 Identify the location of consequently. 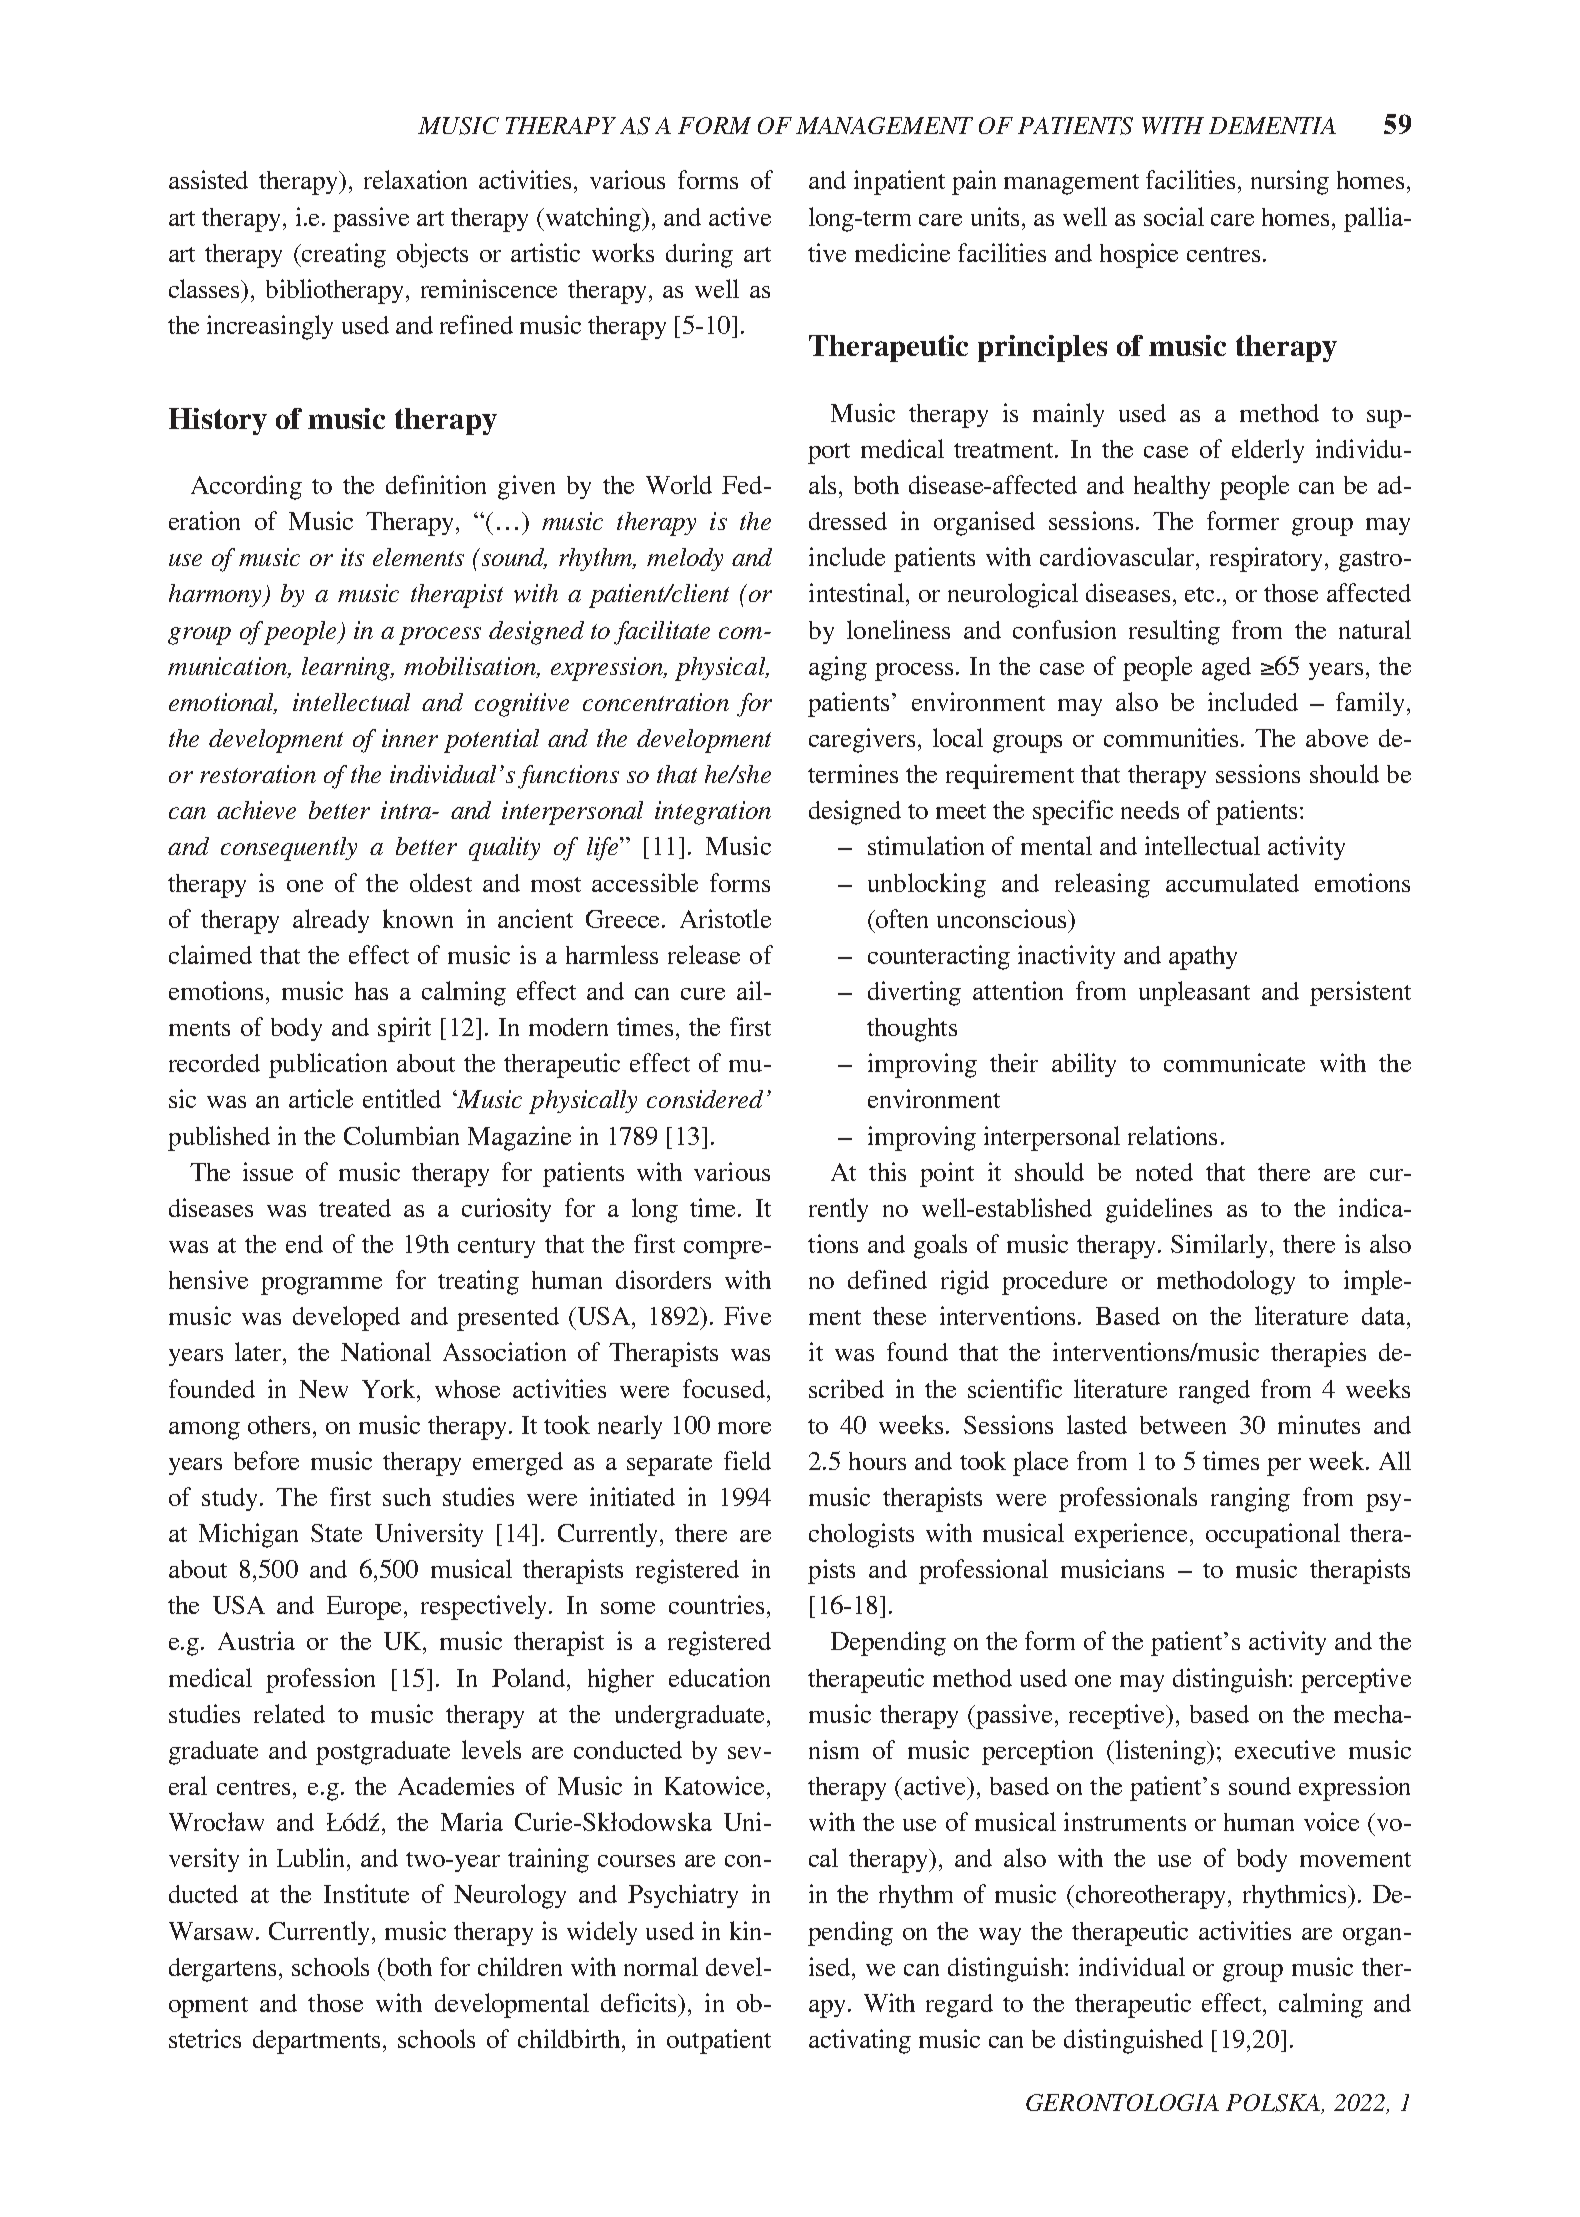
(289, 849).
